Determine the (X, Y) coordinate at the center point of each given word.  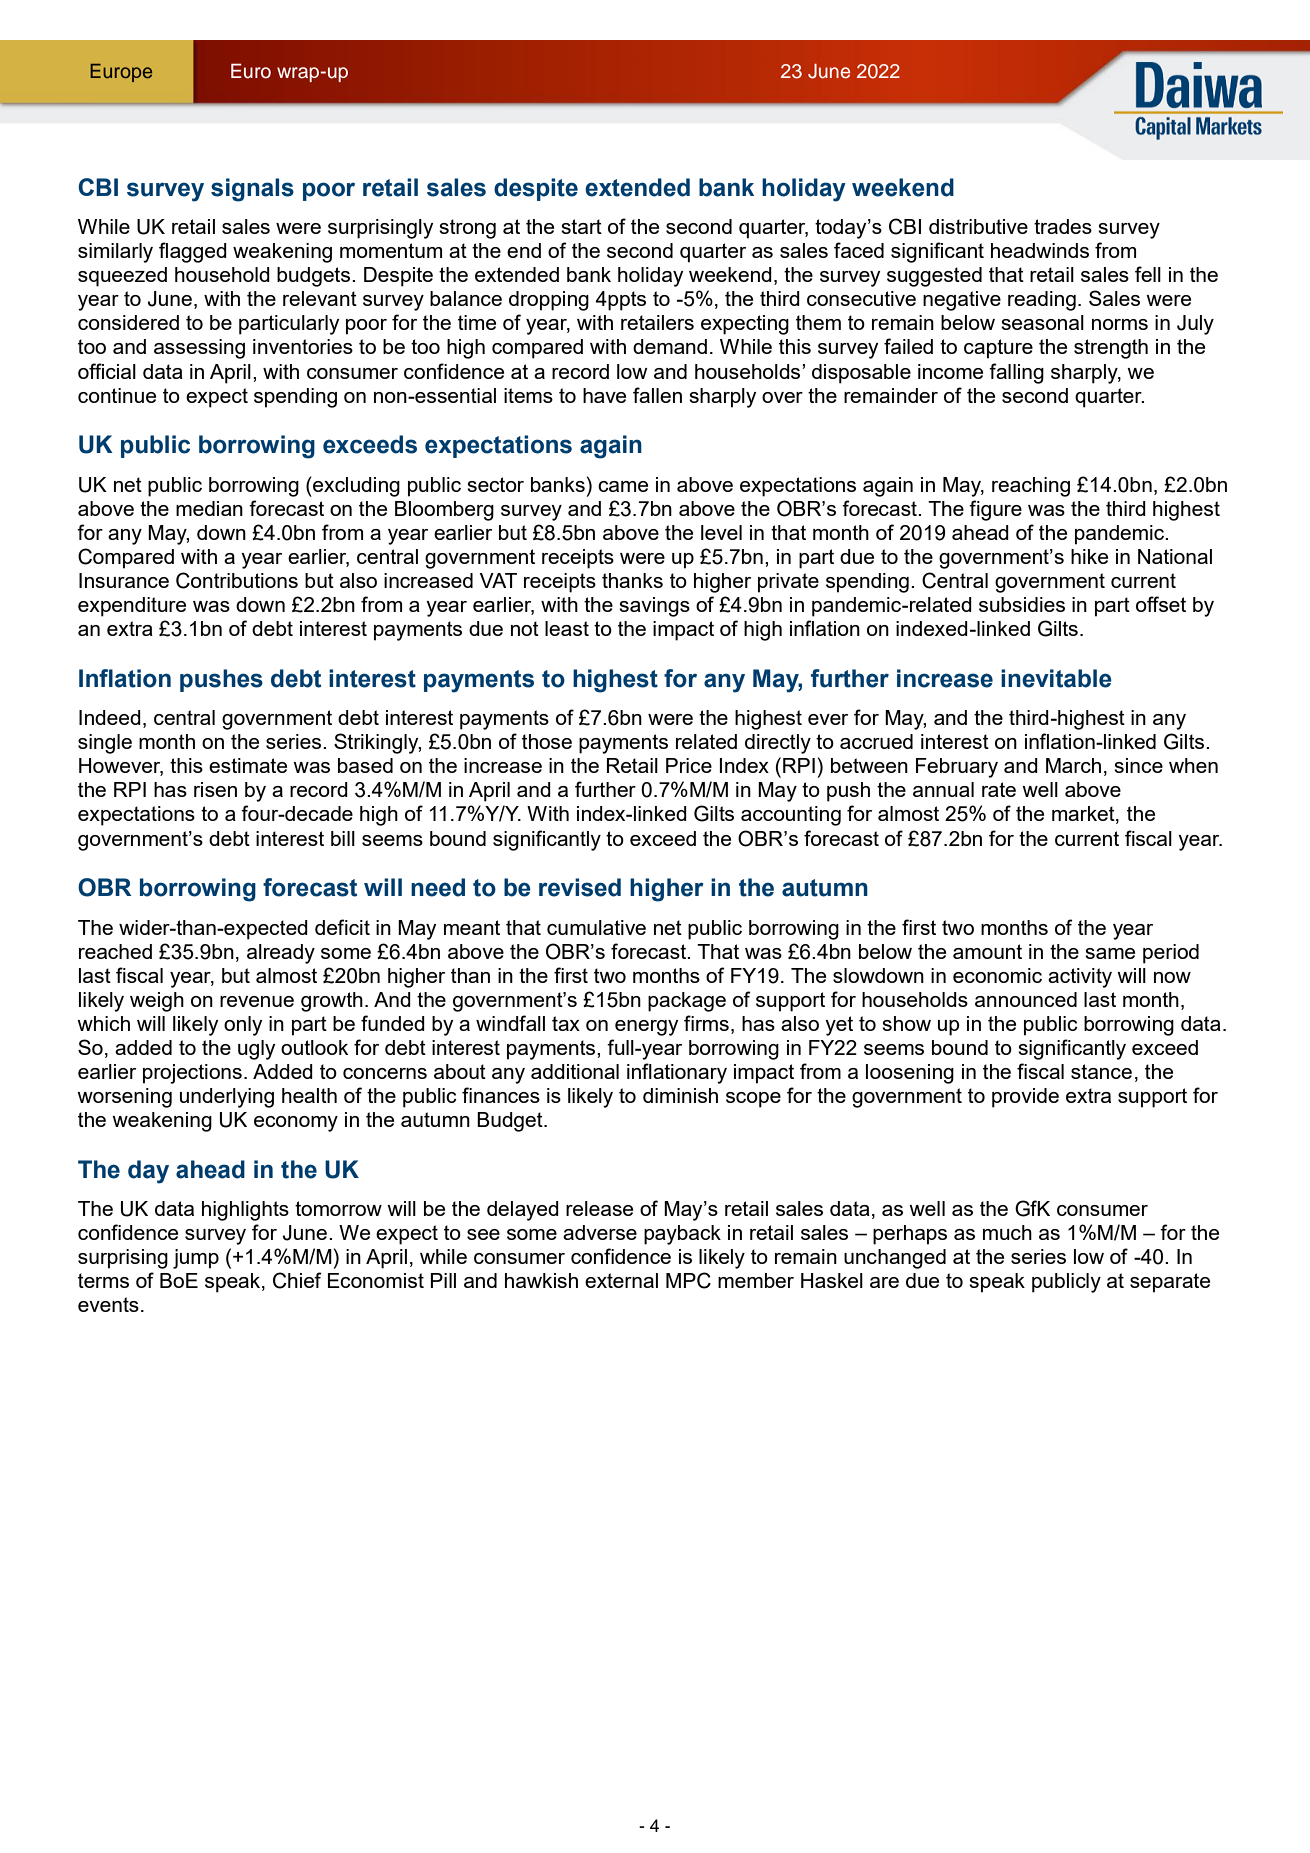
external (621, 1280)
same (1110, 953)
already (281, 954)
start (581, 226)
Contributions (237, 580)
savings (654, 607)
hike (1089, 556)
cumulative (596, 927)
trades (1063, 226)
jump (196, 1259)
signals (252, 190)
